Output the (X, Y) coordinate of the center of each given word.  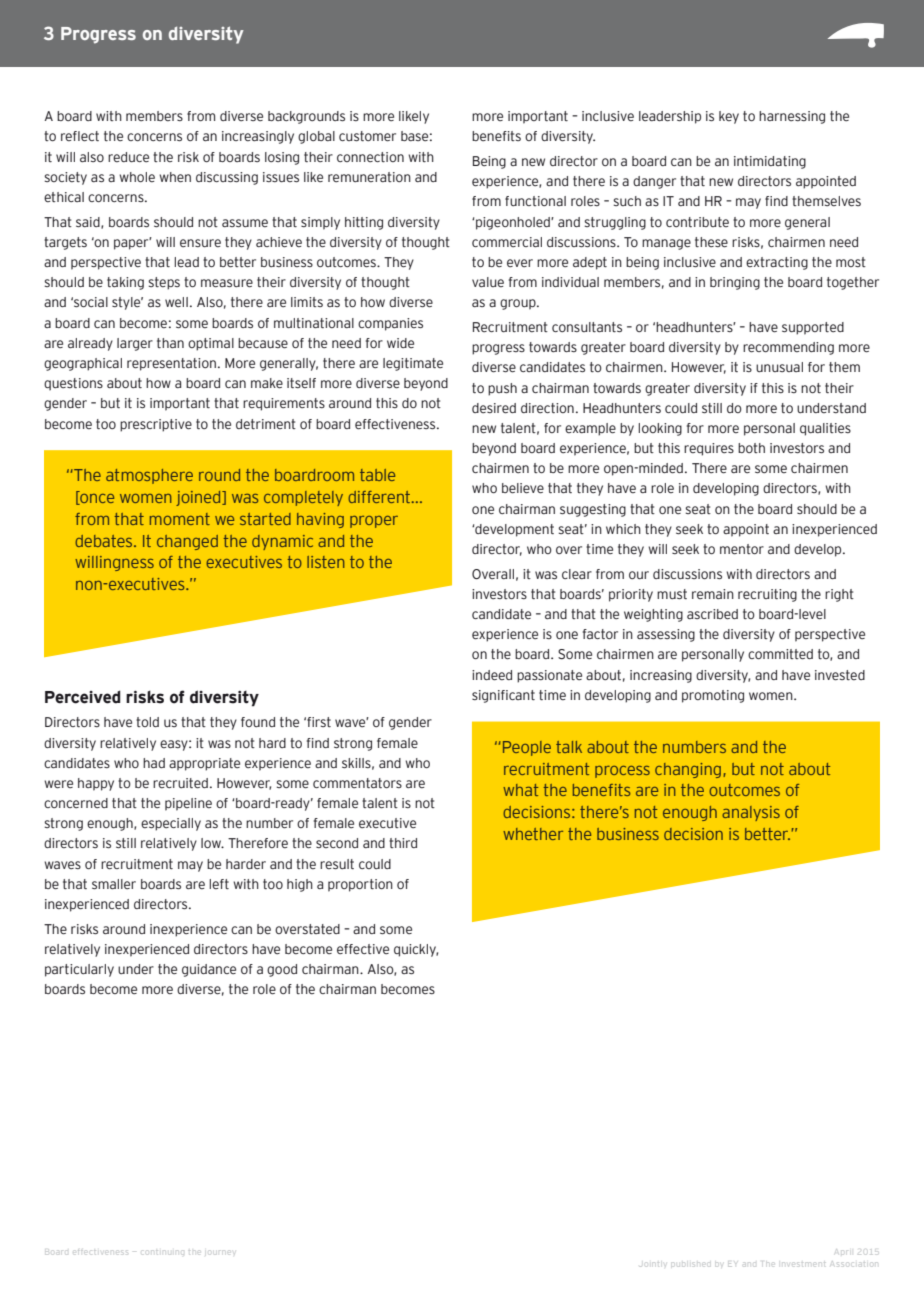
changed (187, 542)
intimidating (770, 162)
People (527, 748)
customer (367, 136)
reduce (128, 157)
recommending (788, 348)
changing (688, 770)
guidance (209, 970)
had (154, 763)
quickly (416, 950)
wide (400, 343)
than (170, 343)
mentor (742, 549)
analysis (751, 813)
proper (374, 522)
